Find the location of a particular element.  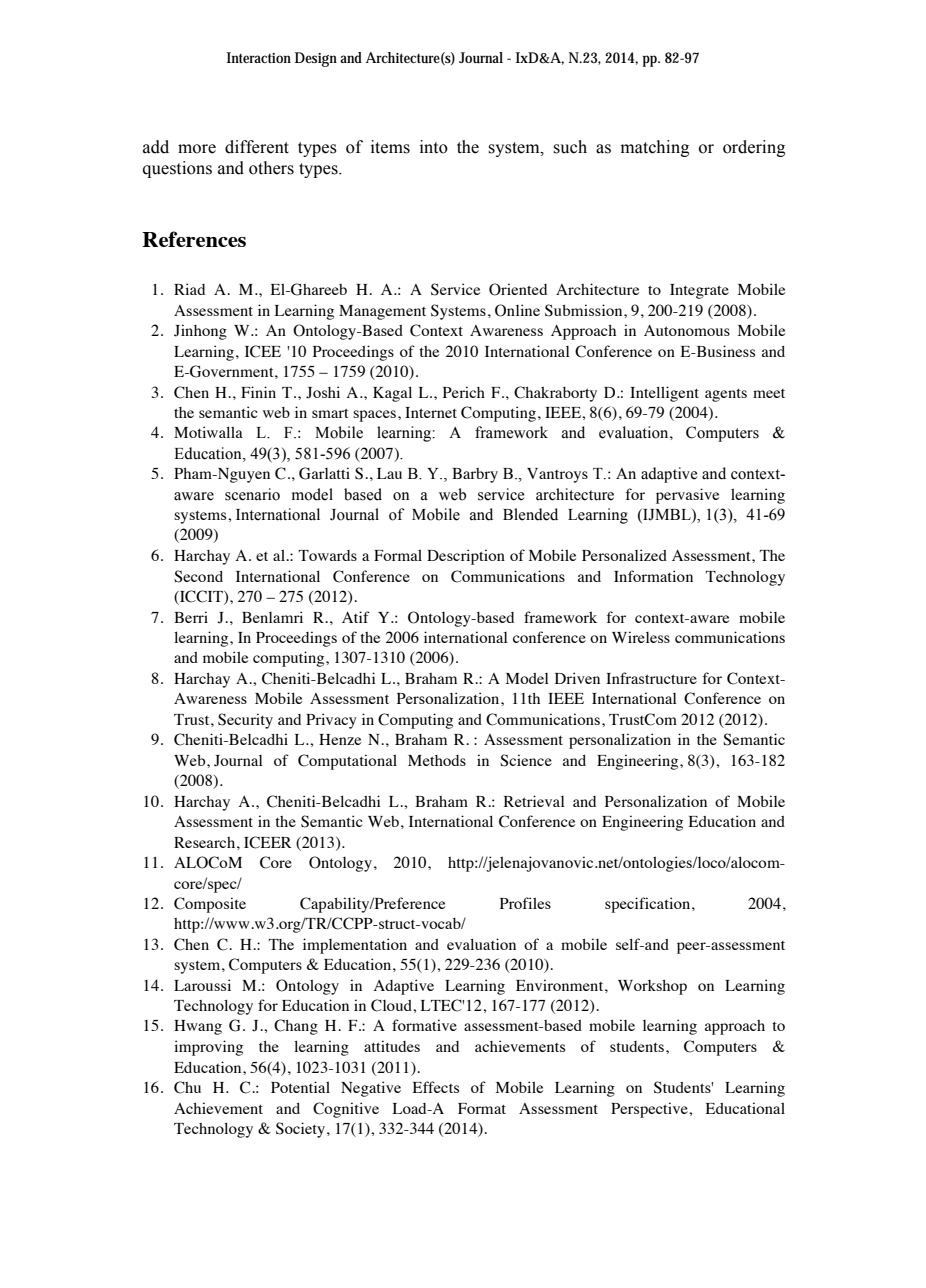

Internet is located at coordinates (431, 412).
